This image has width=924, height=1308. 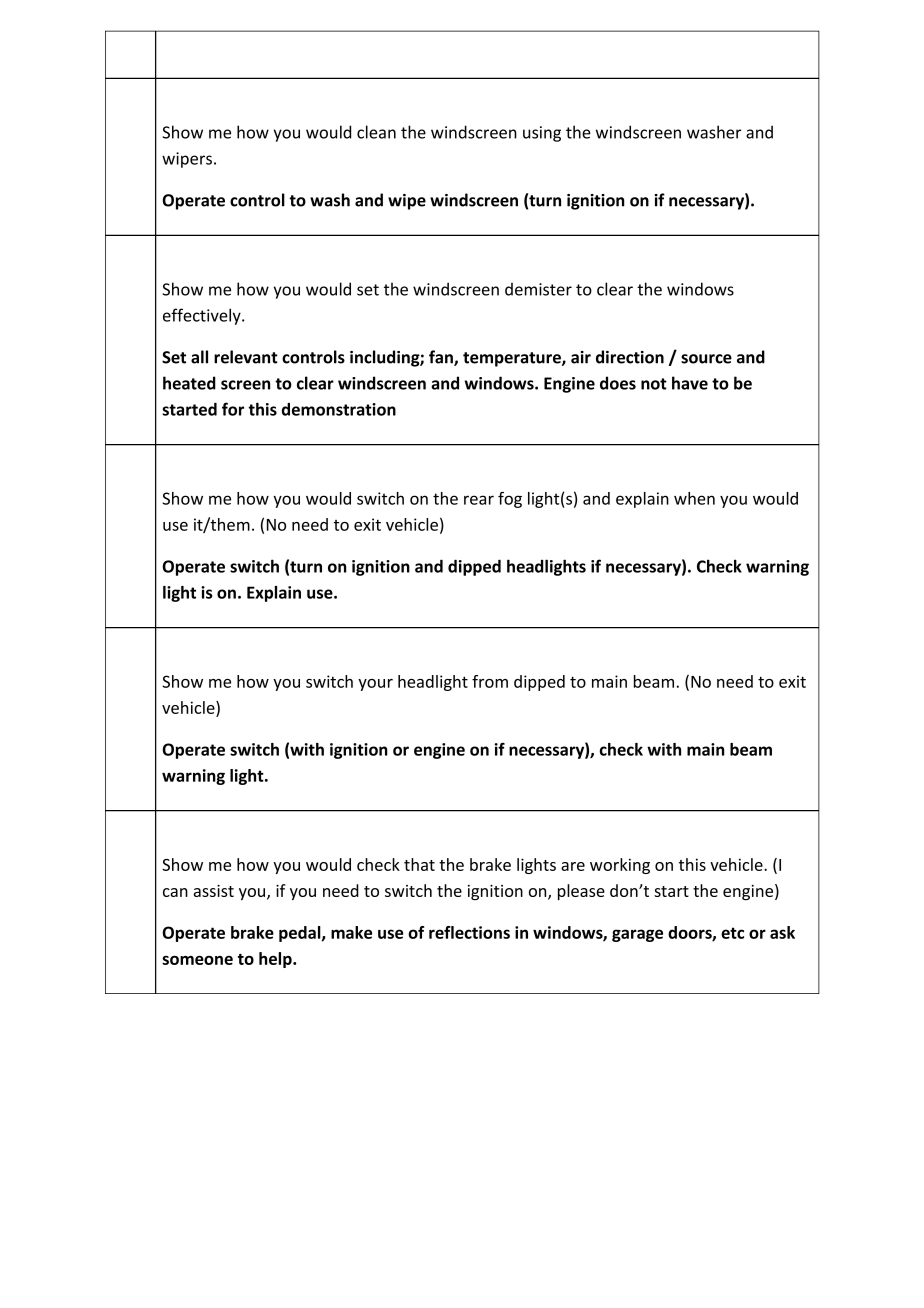 What do you see at coordinates (376, 132) in the image?
I see `clean` at bounding box center [376, 132].
